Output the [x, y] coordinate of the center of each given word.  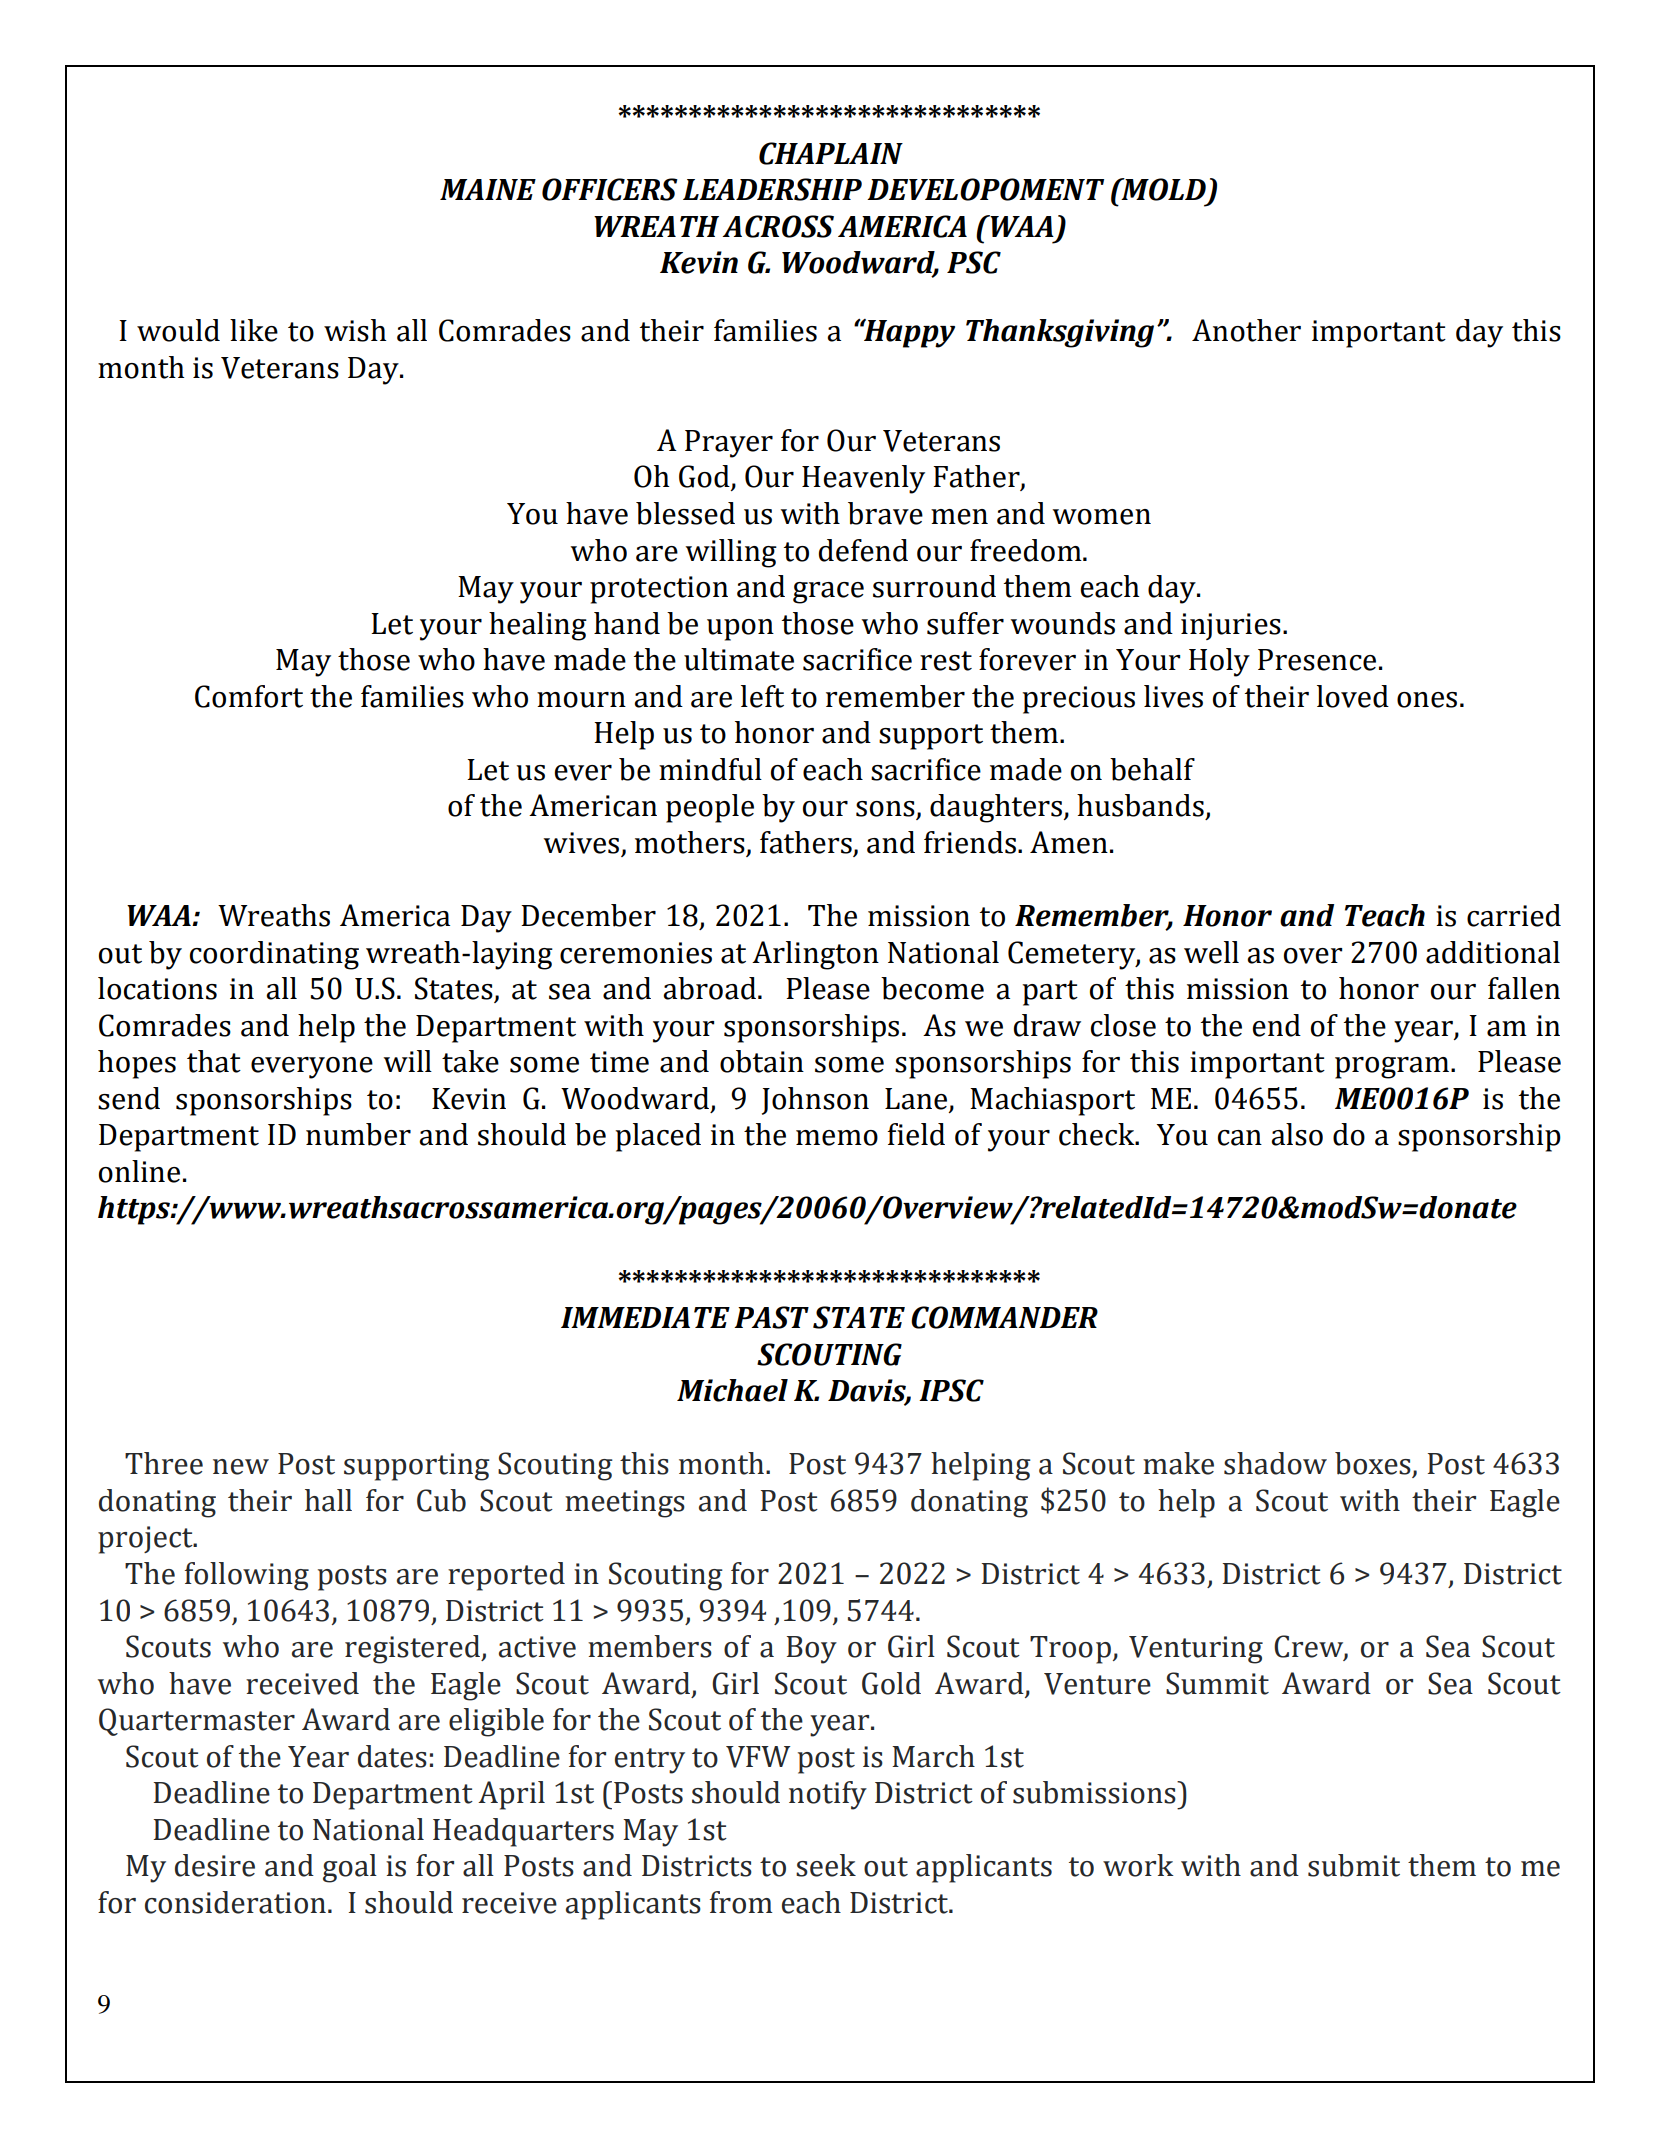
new [241, 1467]
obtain [762, 1061]
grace [828, 593]
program [1392, 1068]
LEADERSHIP [772, 189]
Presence [1317, 660]
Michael [732, 1390]
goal [350, 1868]
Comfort [249, 696]
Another [1246, 330]
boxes [1374, 1464]
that [214, 1061]
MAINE [488, 189]
